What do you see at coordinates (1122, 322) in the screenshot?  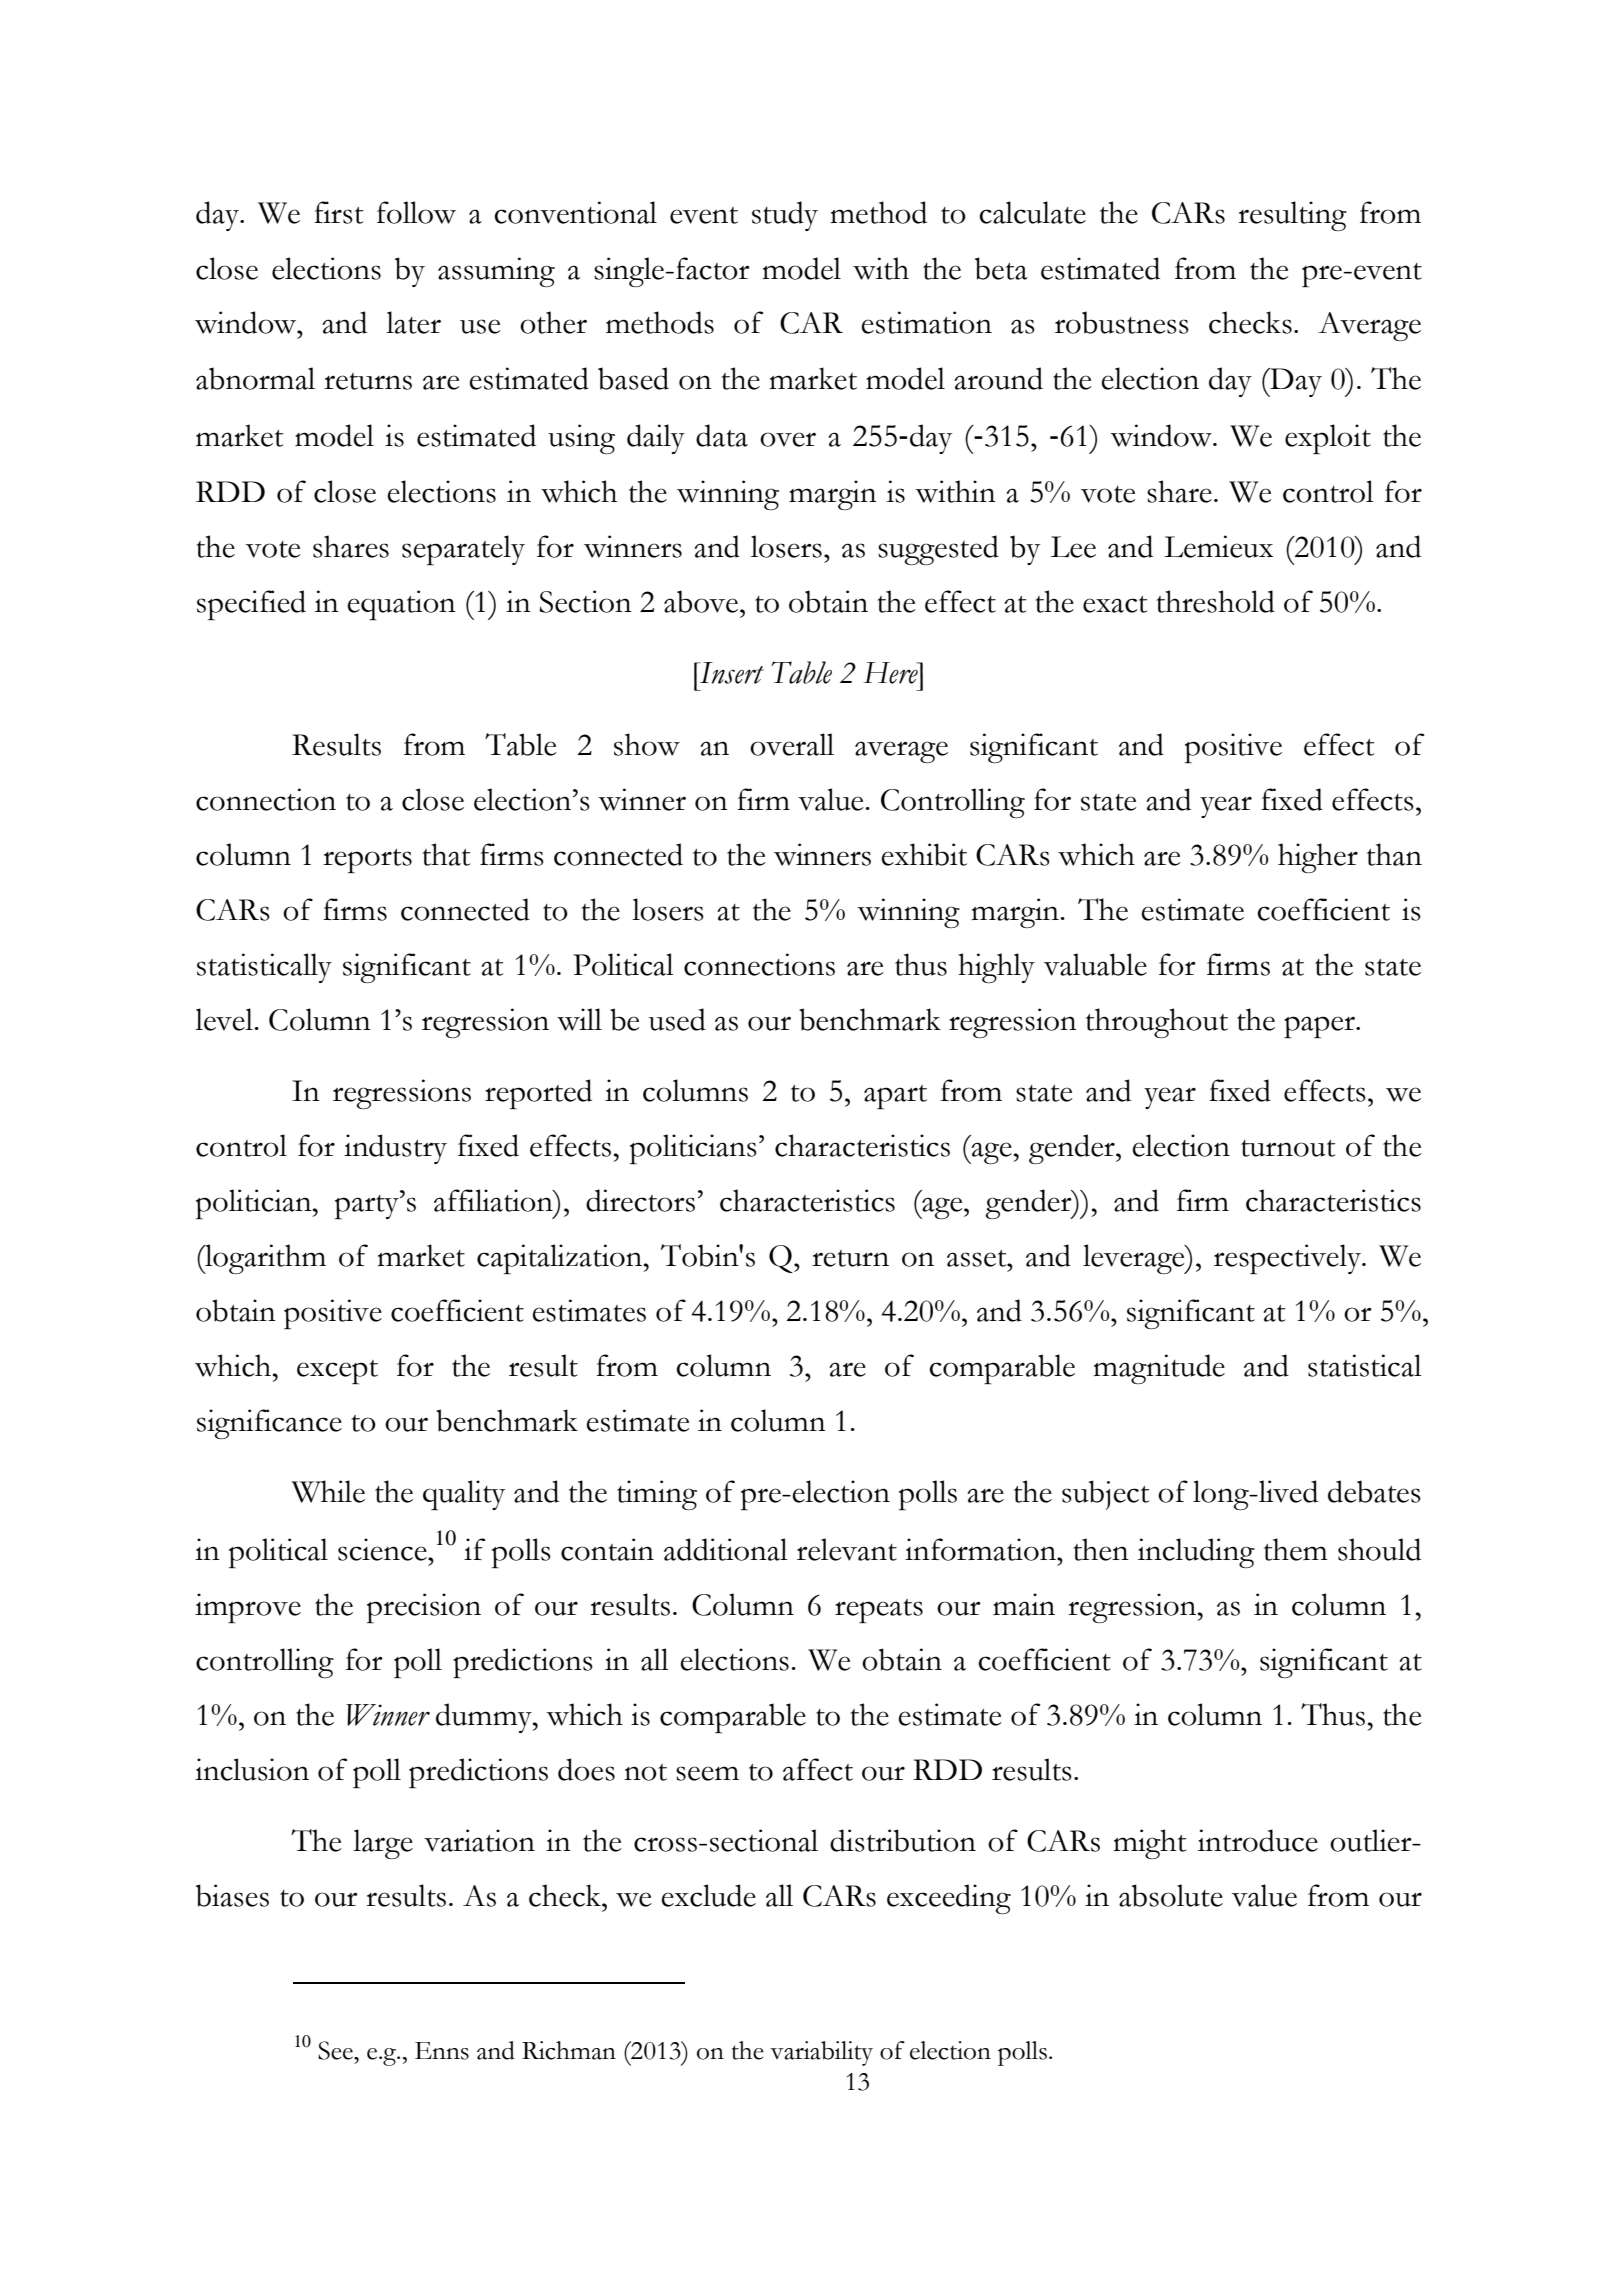 I see `robustness` at bounding box center [1122, 322].
